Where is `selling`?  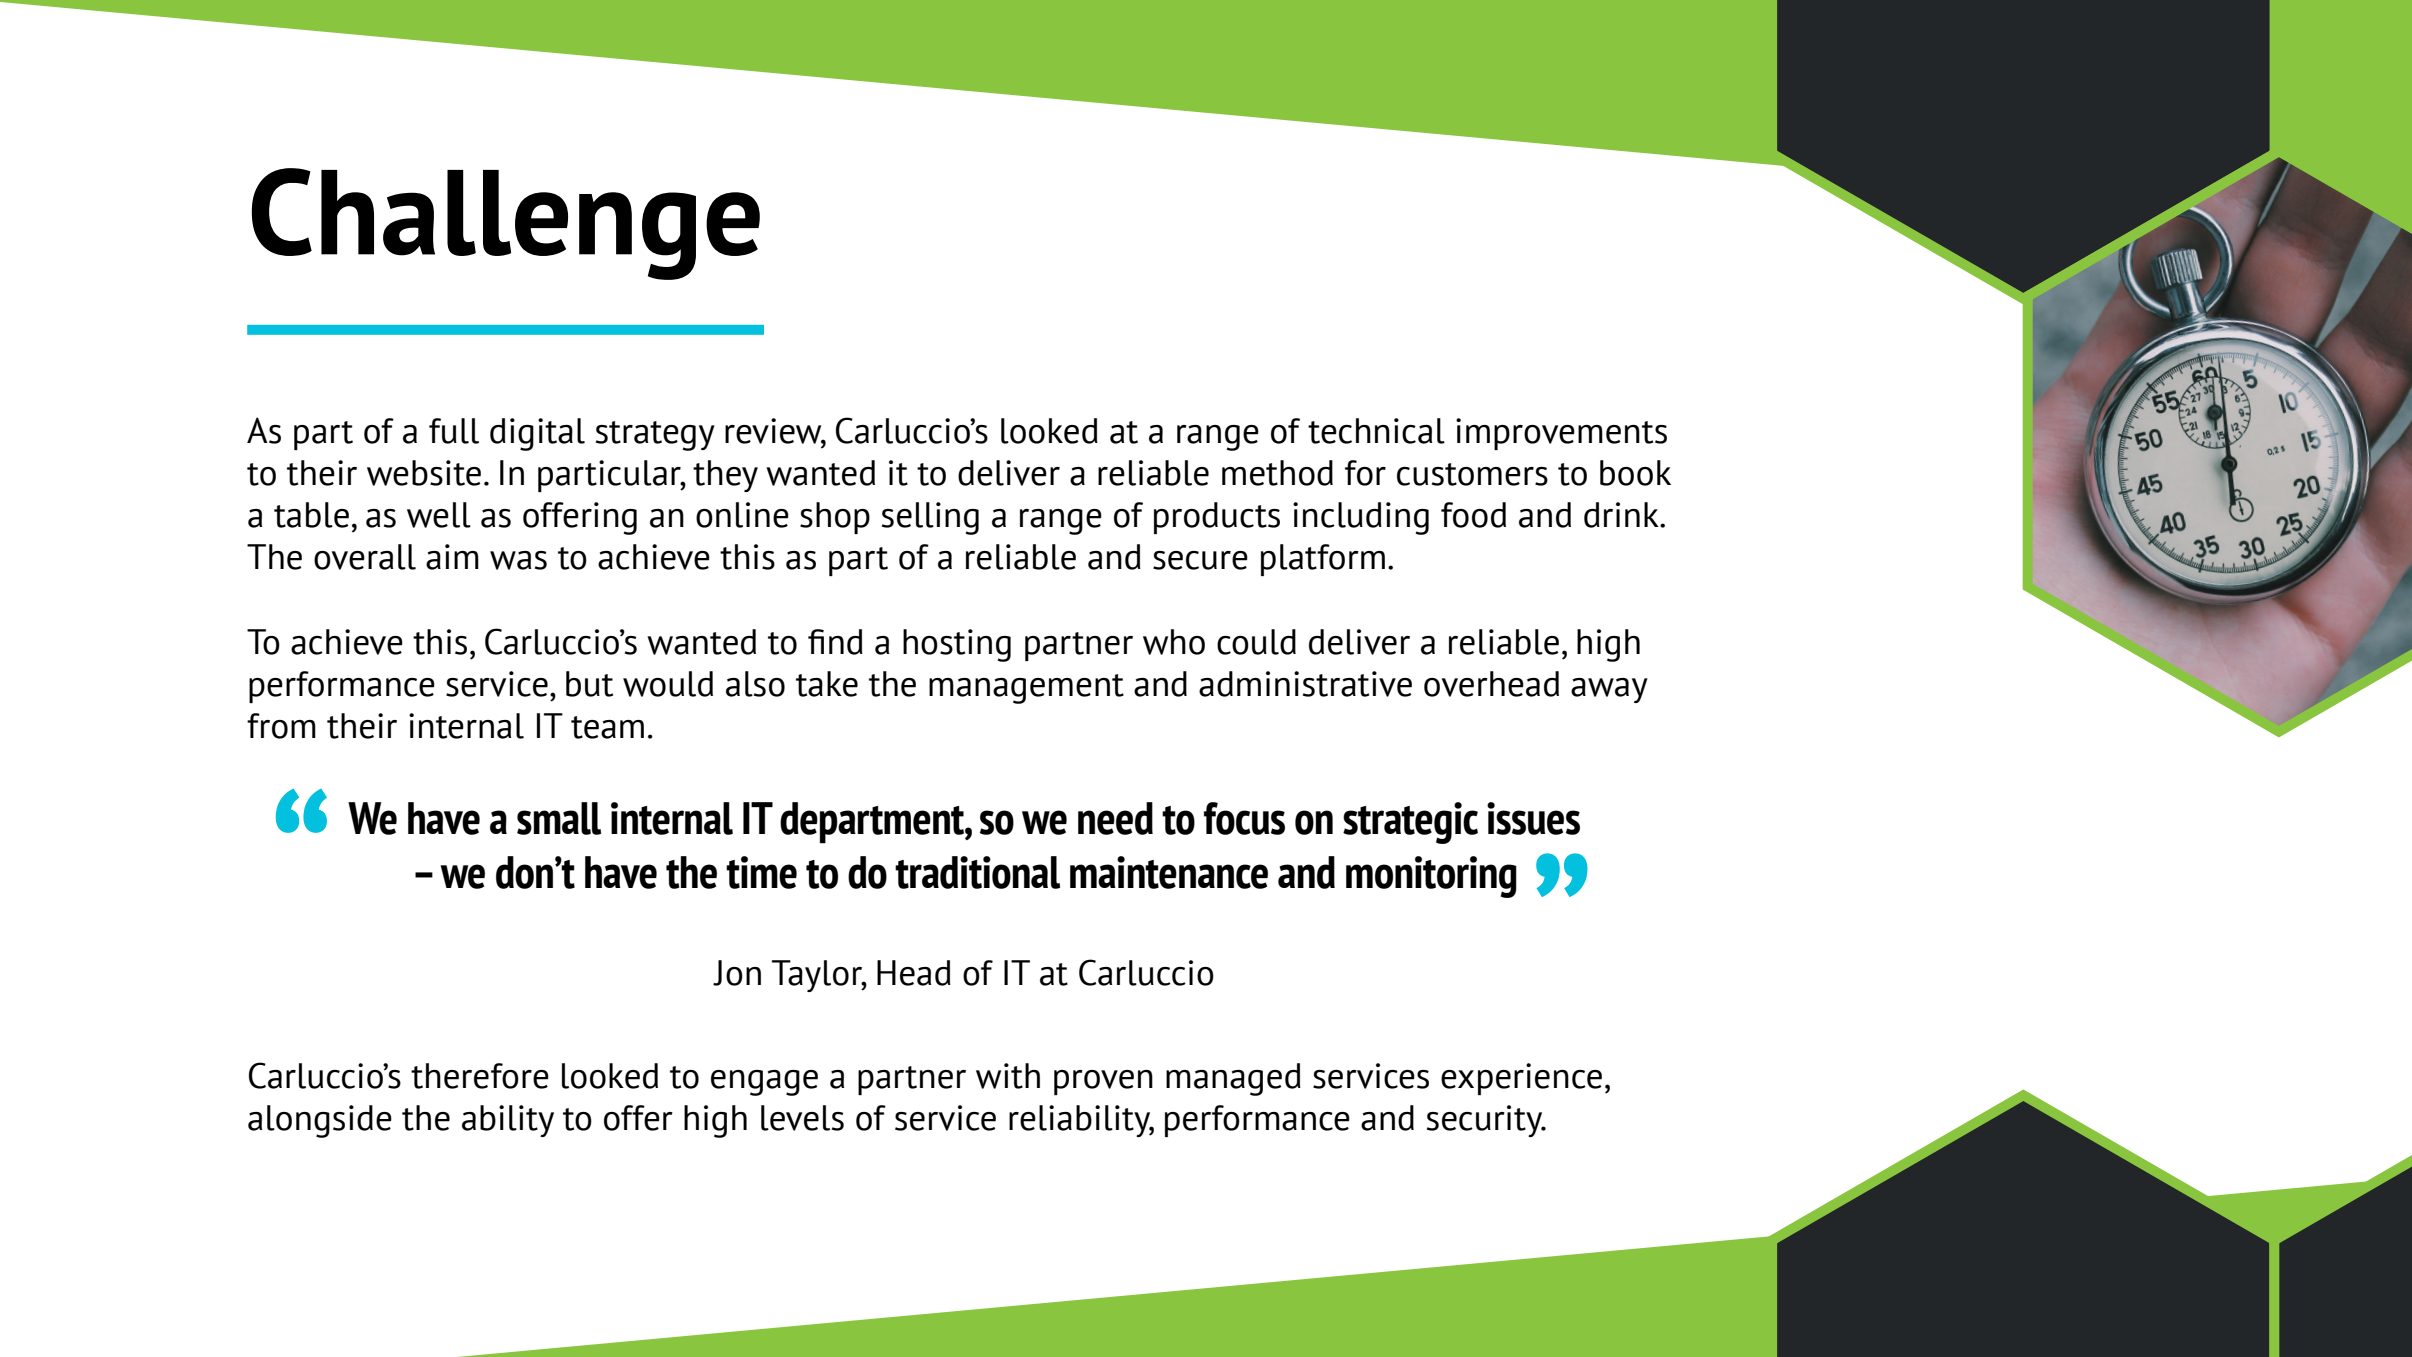 selling is located at coordinates (930, 518).
